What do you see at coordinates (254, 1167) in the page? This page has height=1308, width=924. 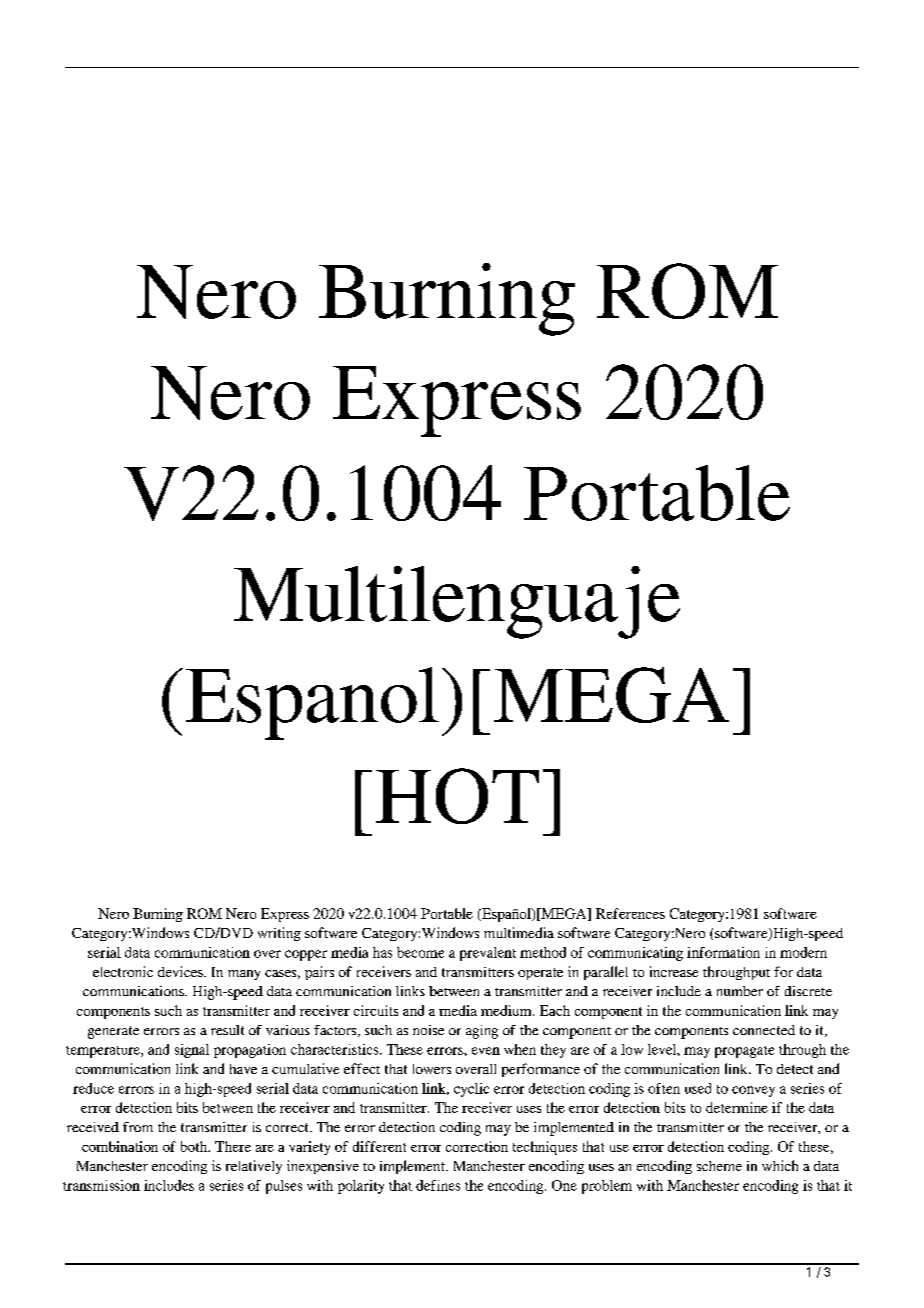 I see `relatively` at bounding box center [254, 1167].
